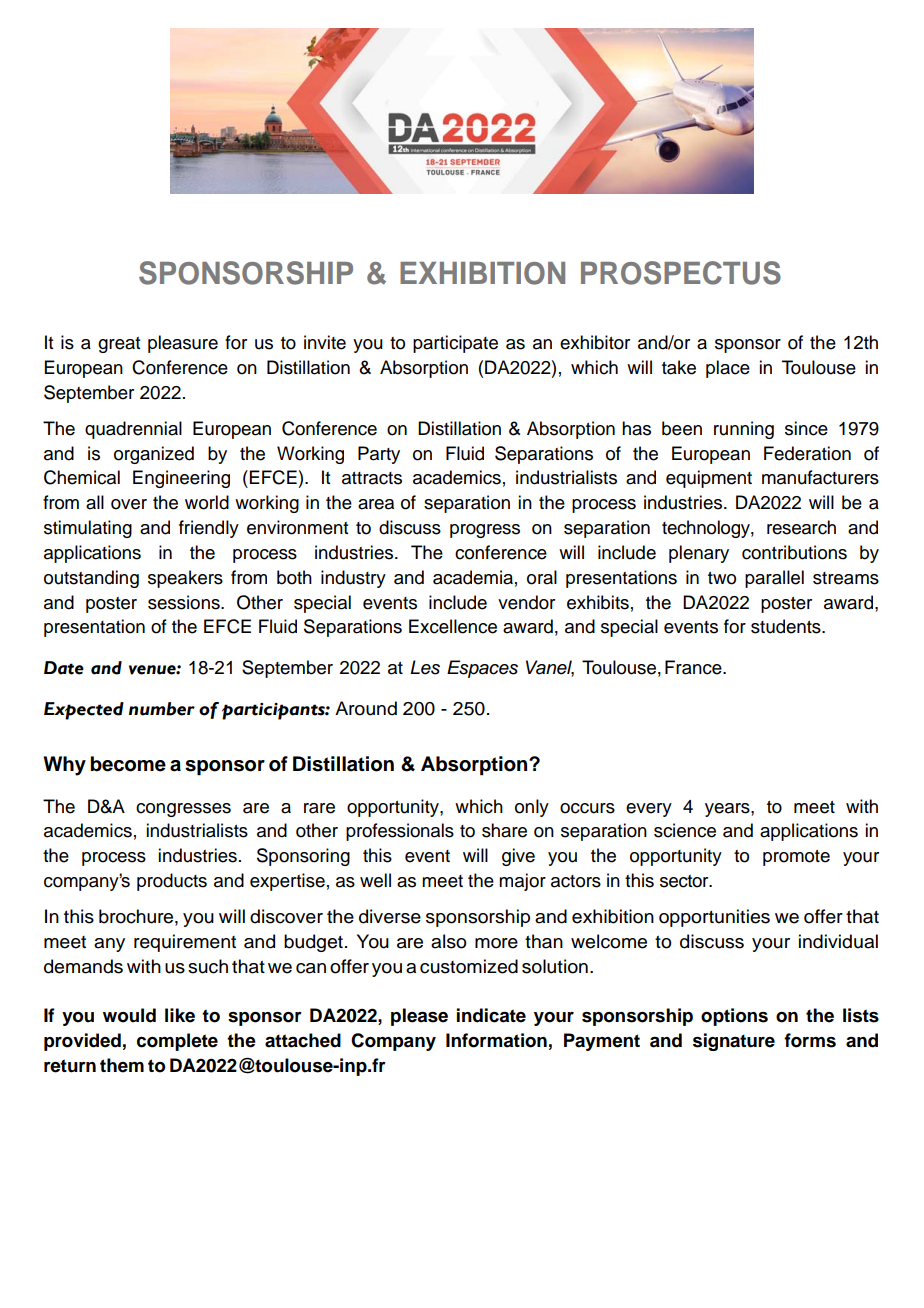  Describe the element at coordinates (455, 344) in the page. I see `participate` at that location.
